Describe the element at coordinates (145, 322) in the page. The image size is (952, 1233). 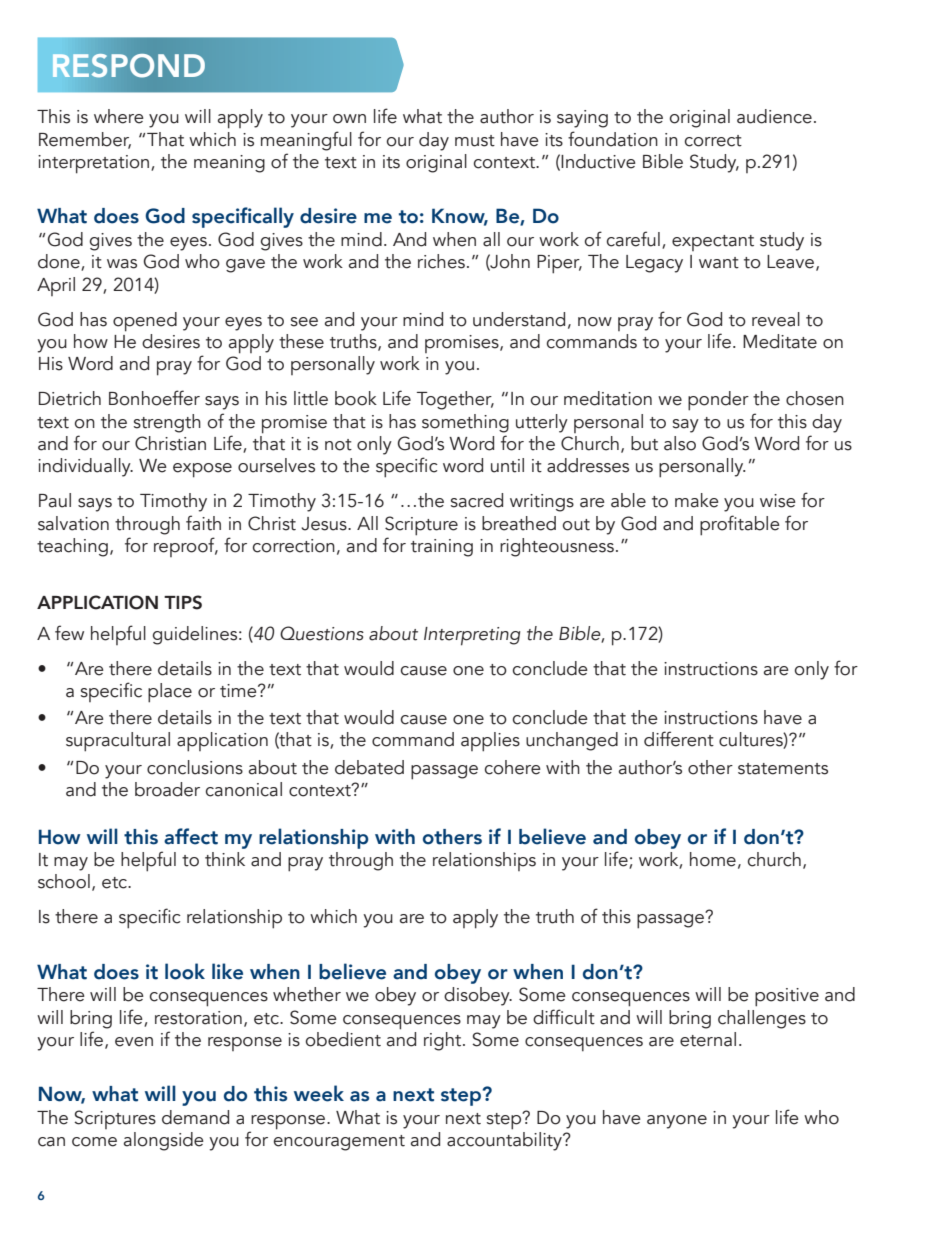
I see `opened` at that location.
